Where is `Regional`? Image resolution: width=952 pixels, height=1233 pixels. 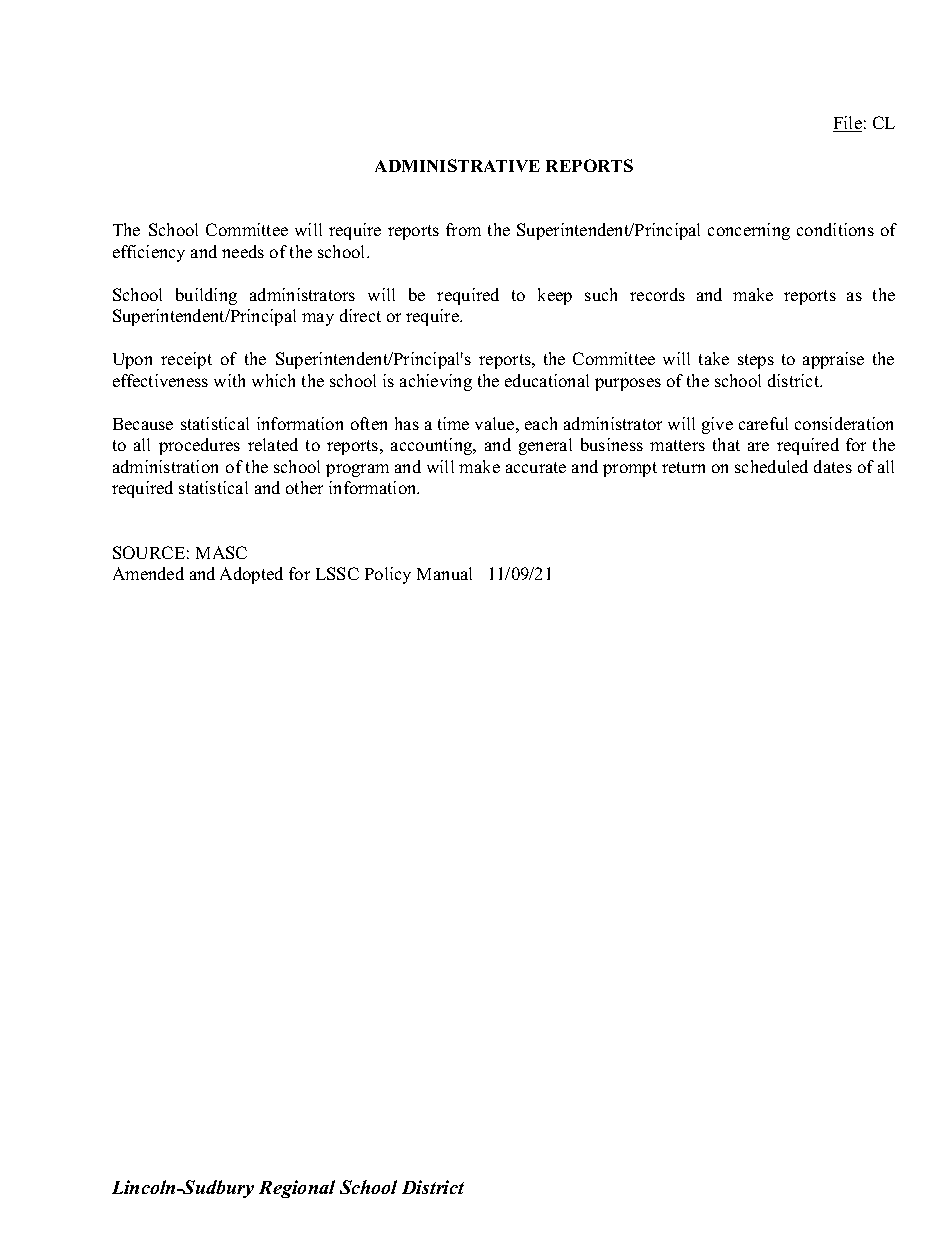
Regional is located at coordinates (297, 1189).
